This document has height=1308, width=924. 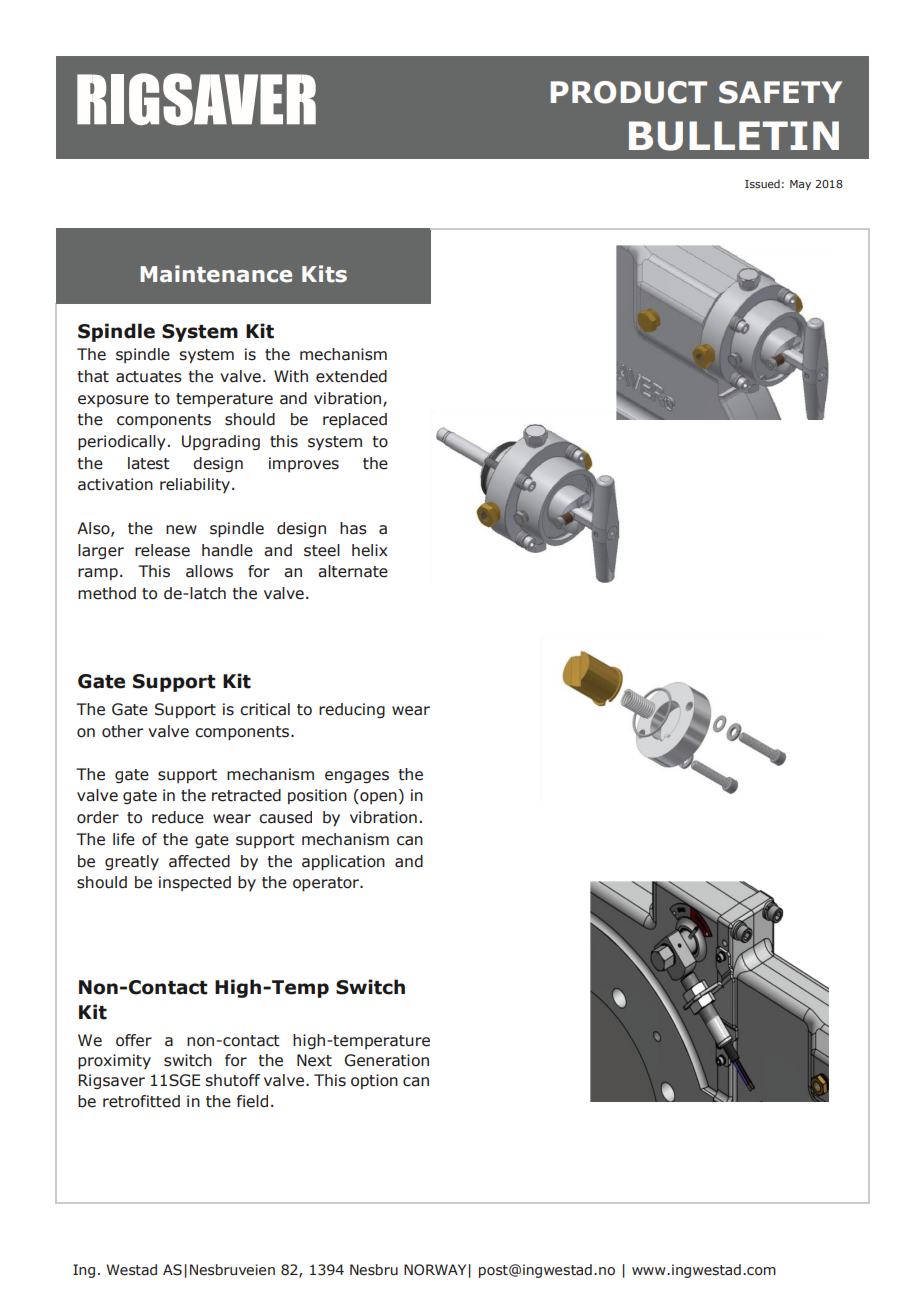 What do you see at coordinates (122, 731) in the document?
I see `other` at bounding box center [122, 731].
